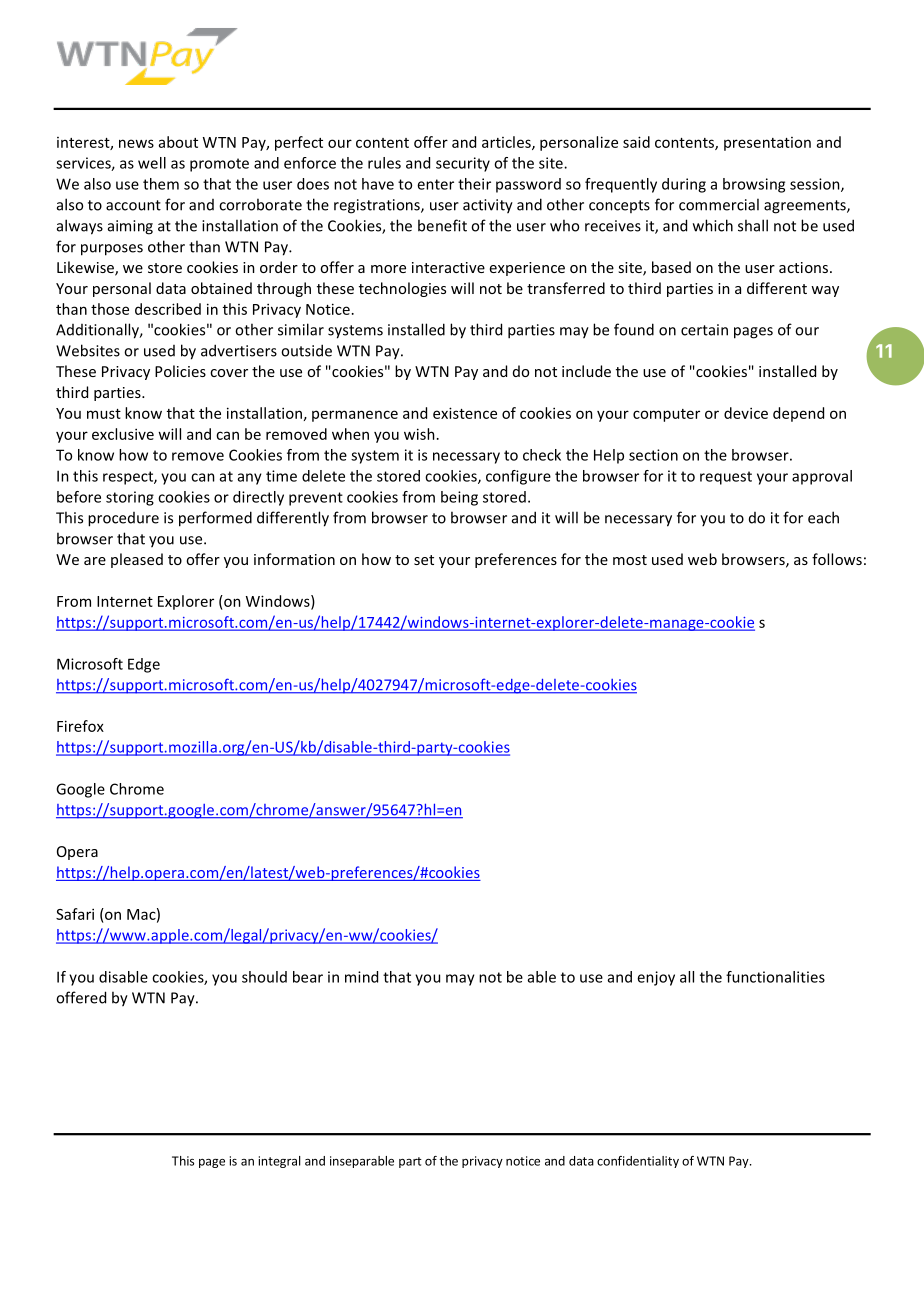 The width and height of the page is (924, 1308). Describe the element at coordinates (361, 977) in the page. I see `mind` at that location.
